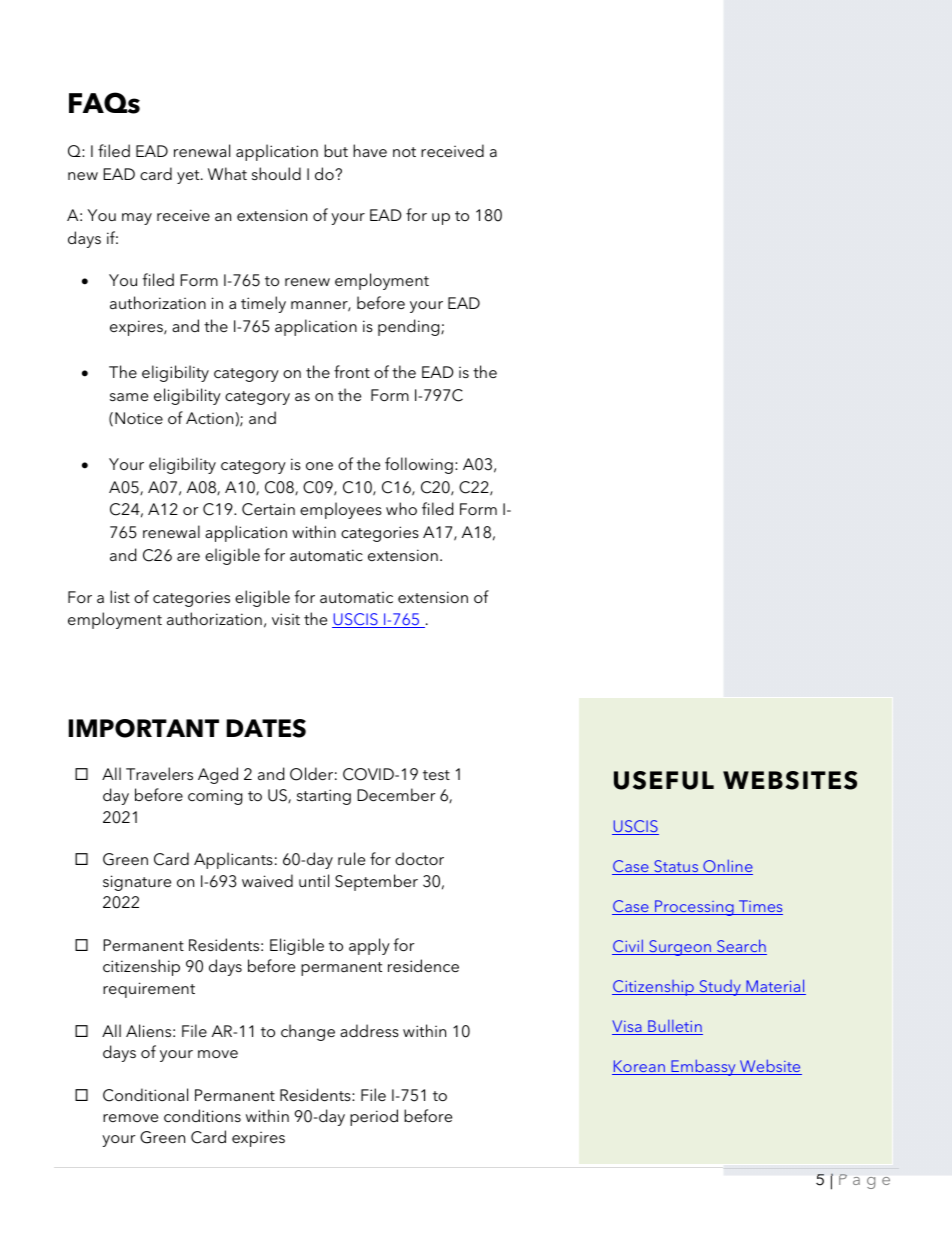 The image size is (952, 1233). I want to click on pending, so click(410, 327).
